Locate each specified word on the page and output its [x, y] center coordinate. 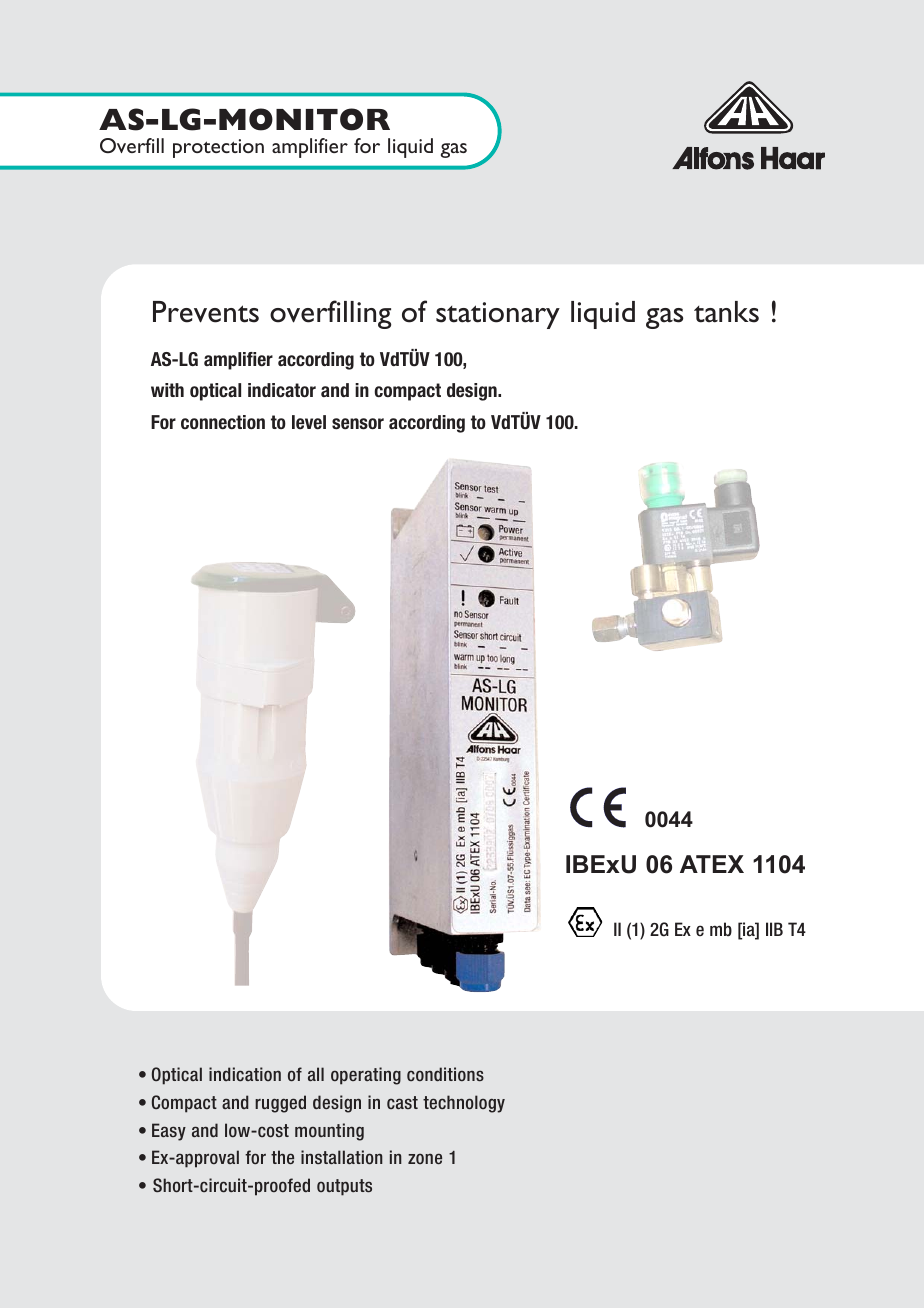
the [282, 1157]
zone [425, 1158]
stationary [498, 315]
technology [464, 1104]
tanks [726, 312]
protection [218, 148]
